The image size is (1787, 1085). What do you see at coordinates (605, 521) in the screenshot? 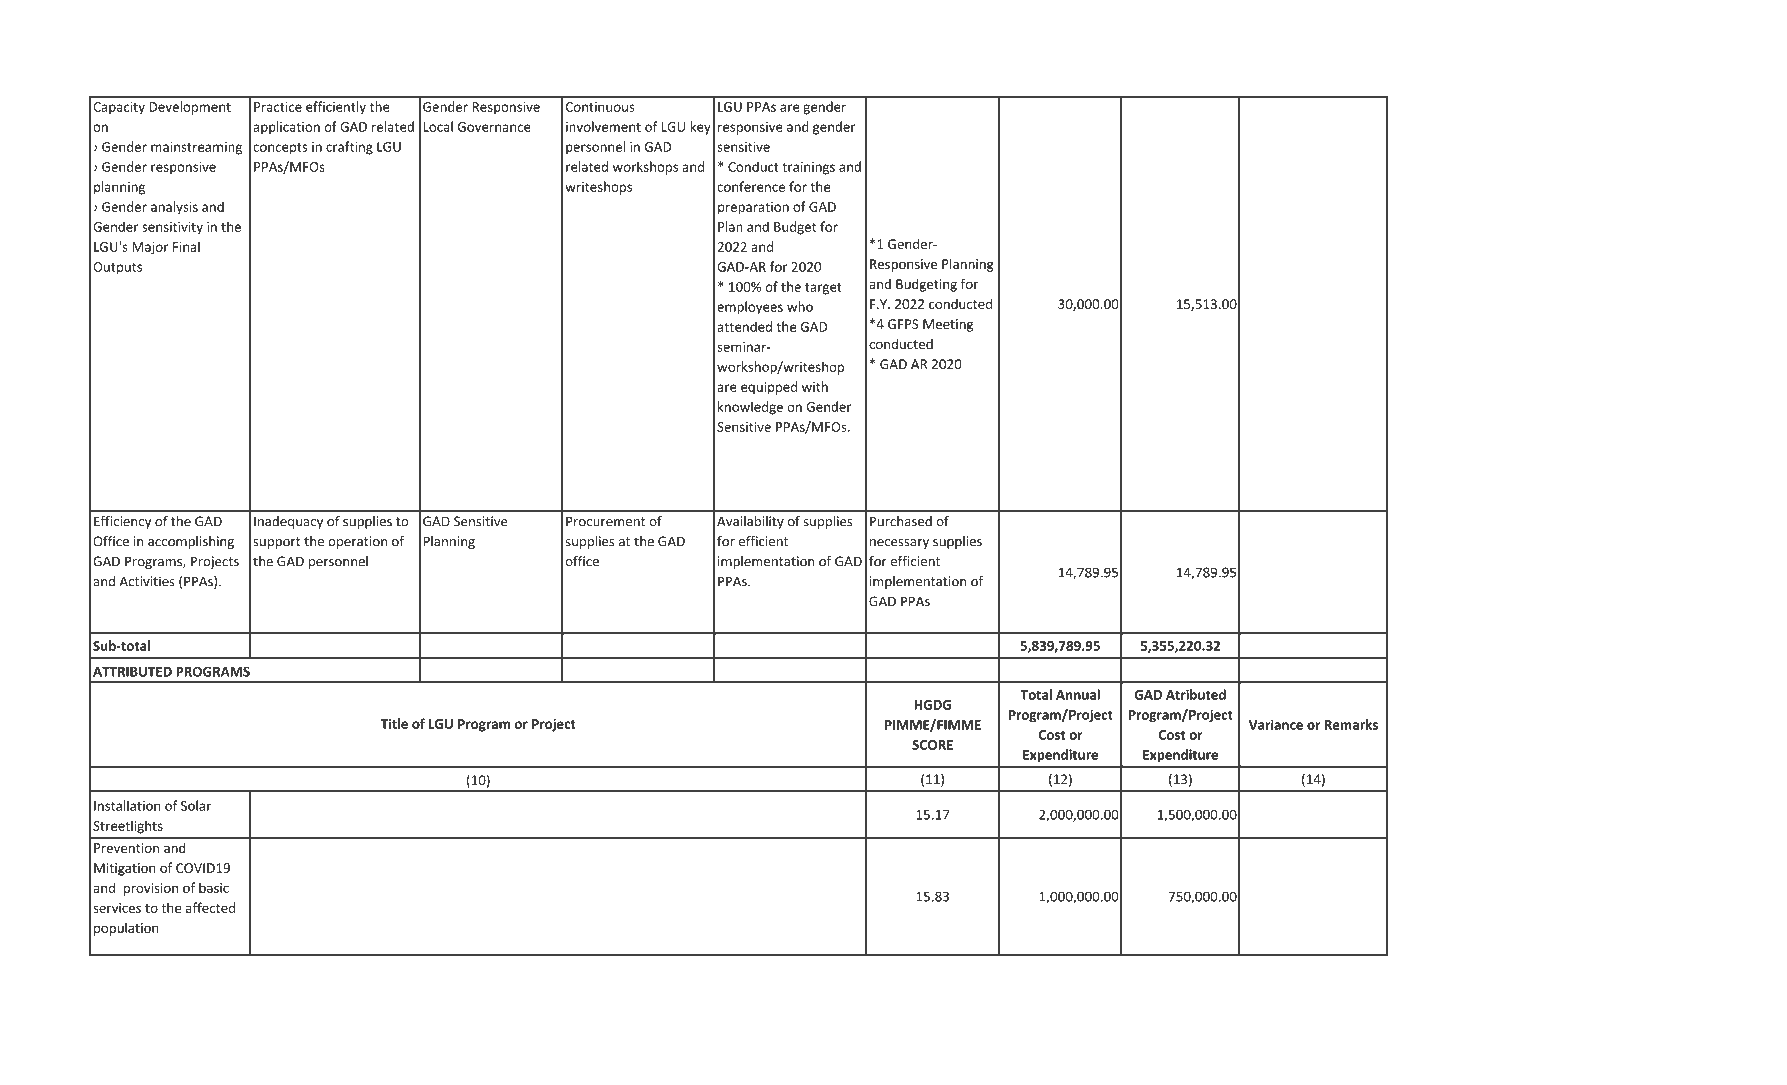
I see `Procurement` at bounding box center [605, 521].
